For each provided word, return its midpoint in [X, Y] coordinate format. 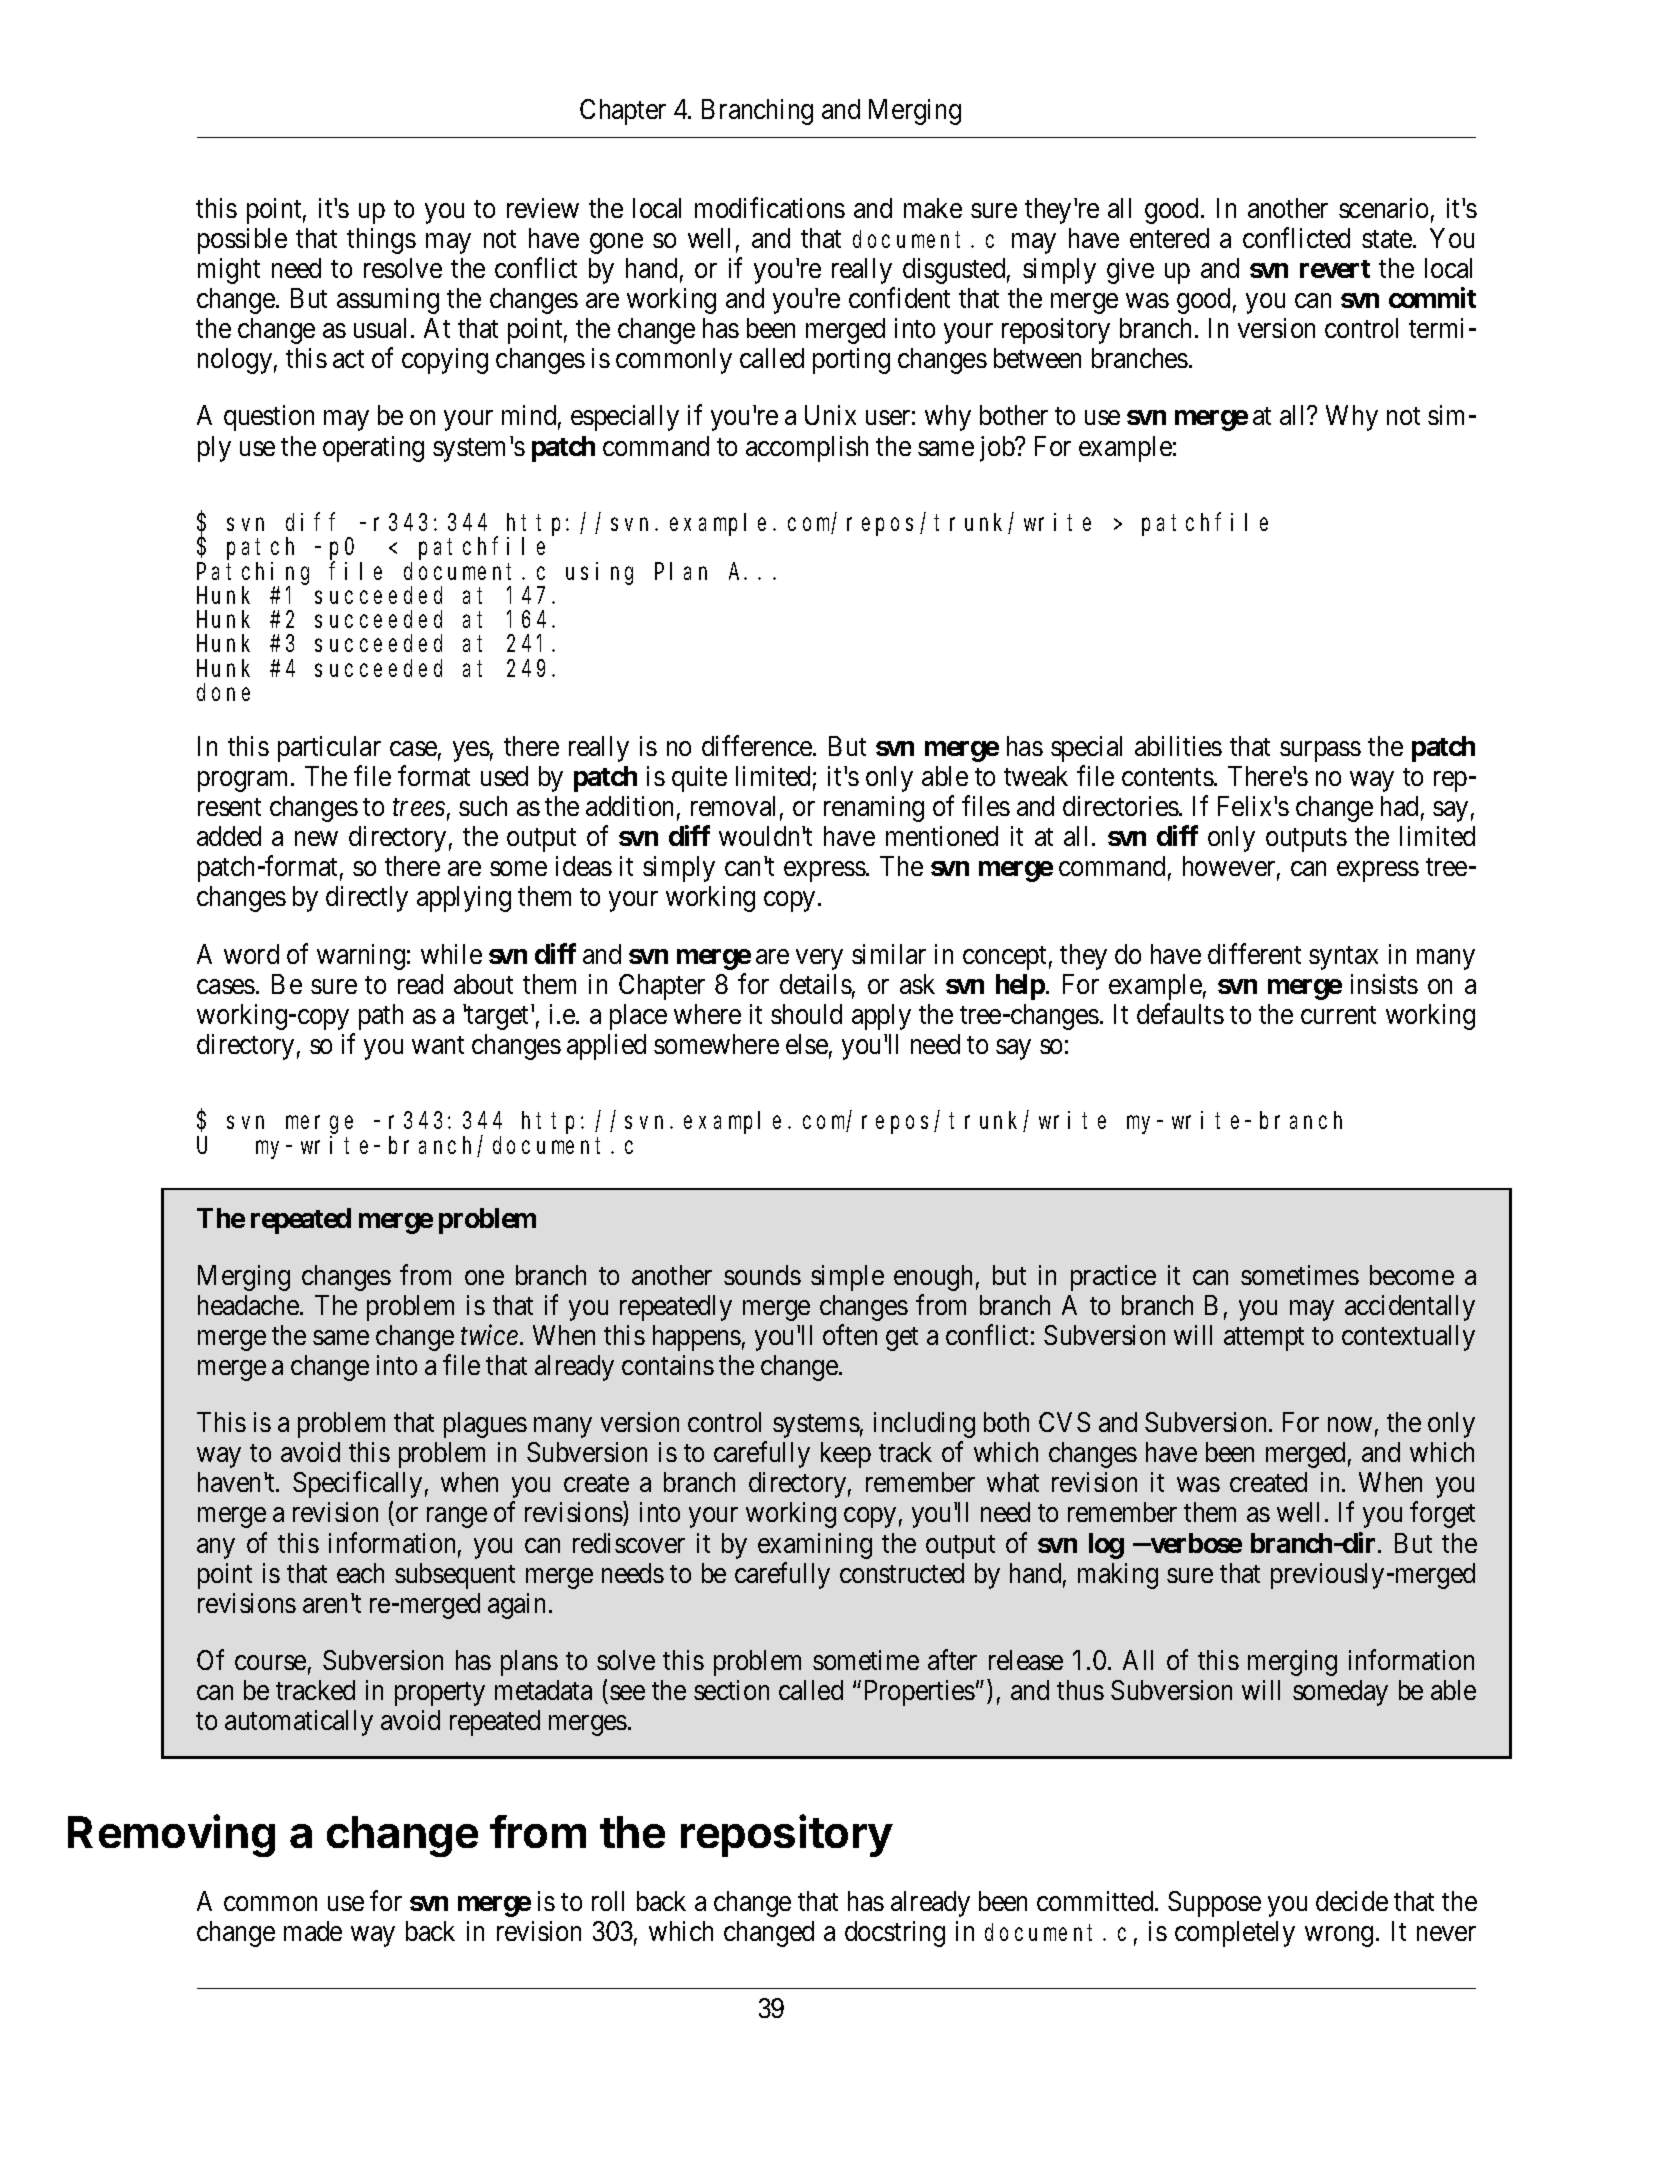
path [381, 1017]
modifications [770, 207]
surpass [1320, 751]
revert [1335, 269]
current [1338, 1015]
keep [846, 1455]
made [313, 1931]
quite [699, 779]
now [1350, 1425]
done [223, 692]
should [806, 1014]
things [381, 241]
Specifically [357, 1485]
